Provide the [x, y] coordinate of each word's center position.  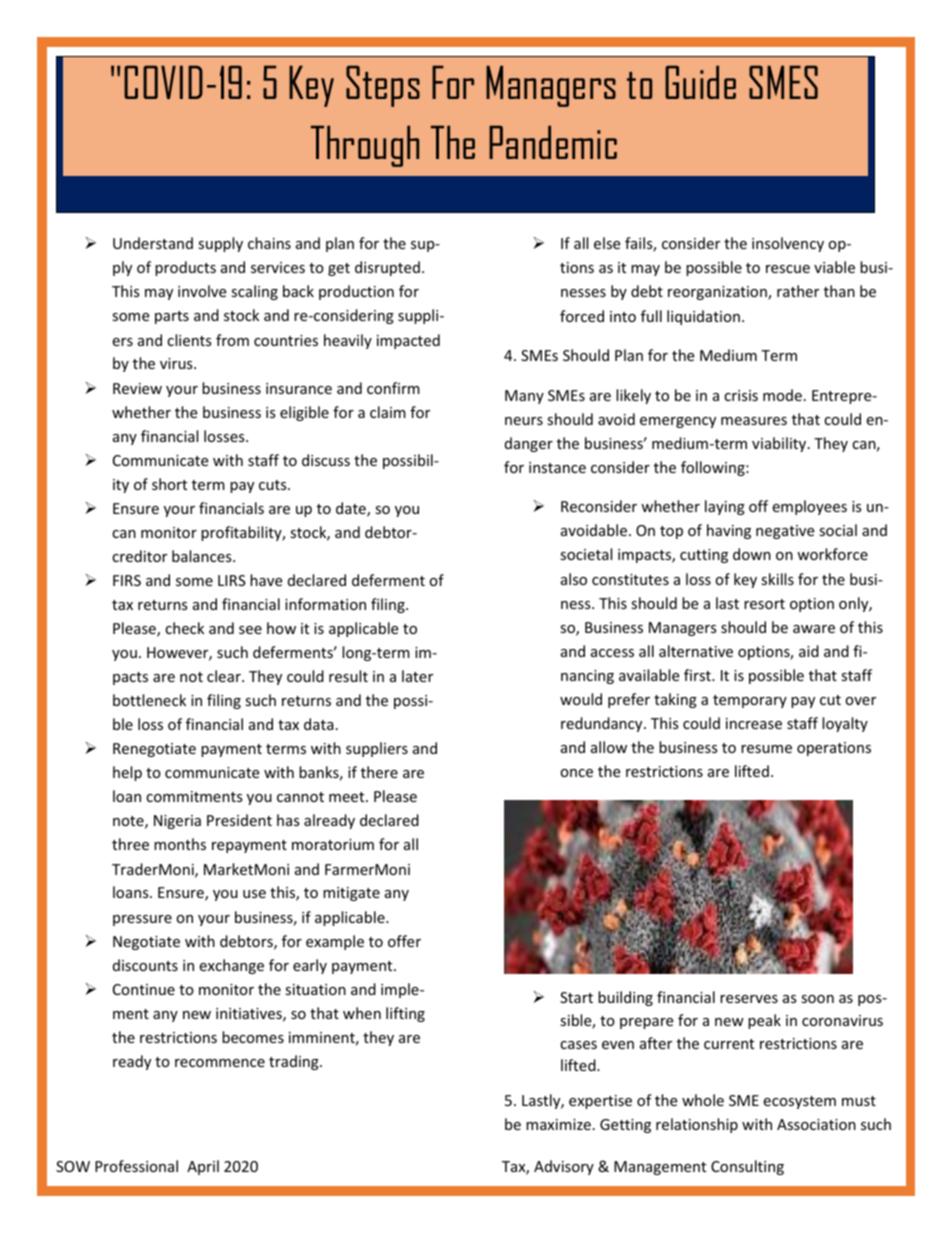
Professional [136, 1166]
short [169, 484]
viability [780, 444]
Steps [383, 86]
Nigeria [177, 822]
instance [557, 467]
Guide [700, 82]
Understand [153, 243]
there [379, 772]
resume [766, 749]
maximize [558, 1124]
